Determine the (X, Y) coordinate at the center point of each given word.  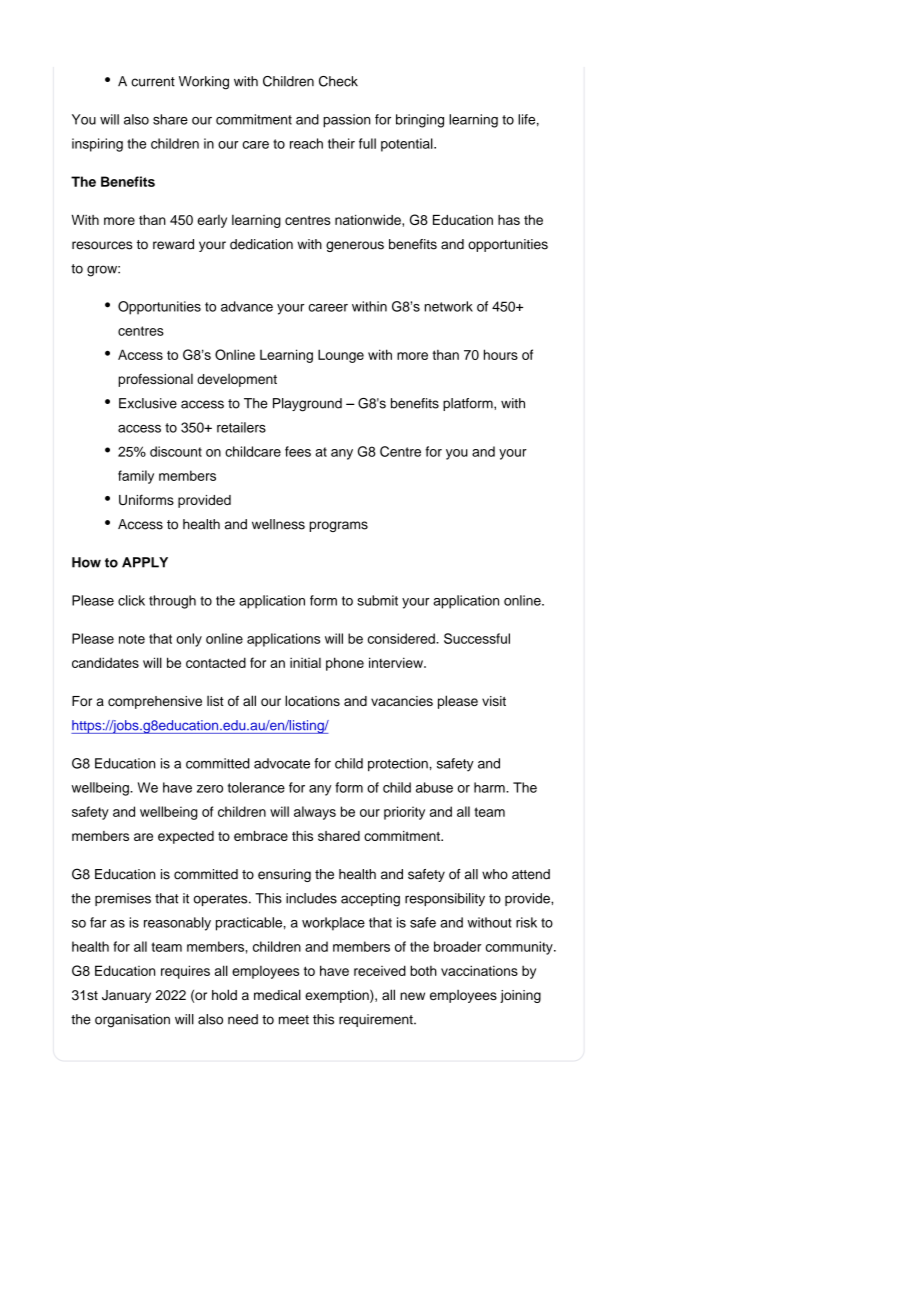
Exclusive (148, 403)
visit (494, 701)
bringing (420, 121)
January (126, 996)
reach (306, 143)
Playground (307, 405)
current (153, 82)
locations (312, 700)
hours (501, 354)
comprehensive (155, 702)
